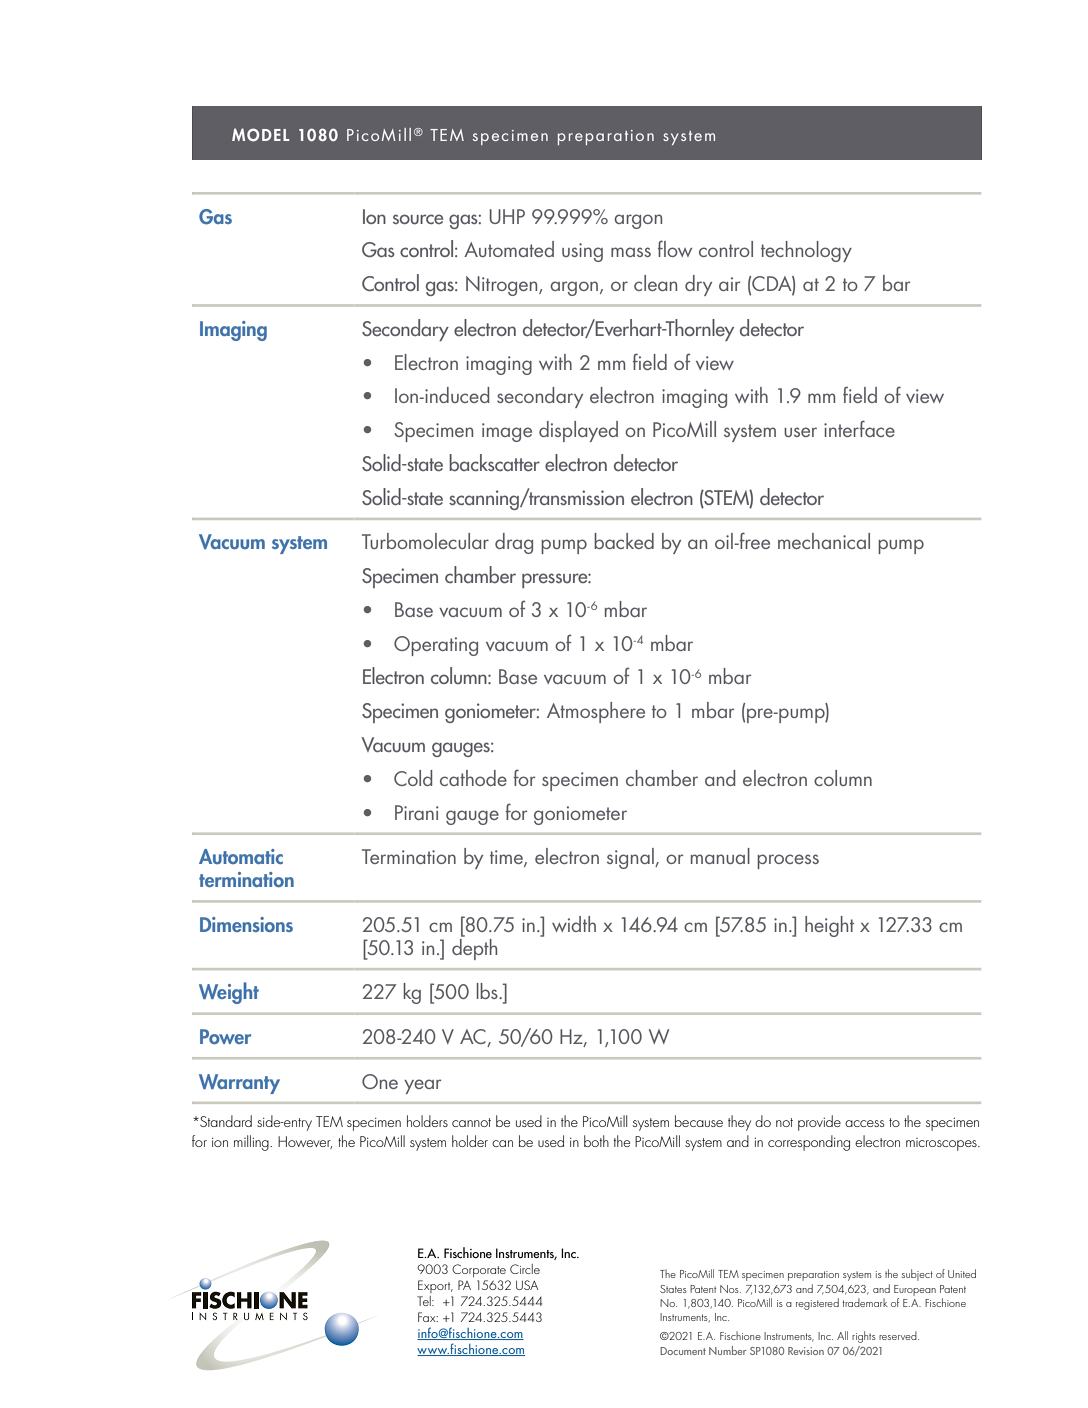 The height and width of the document is (1408, 1088). What do you see at coordinates (596, 712) in the document?
I see `Atmosphere` at bounding box center [596, 712].
